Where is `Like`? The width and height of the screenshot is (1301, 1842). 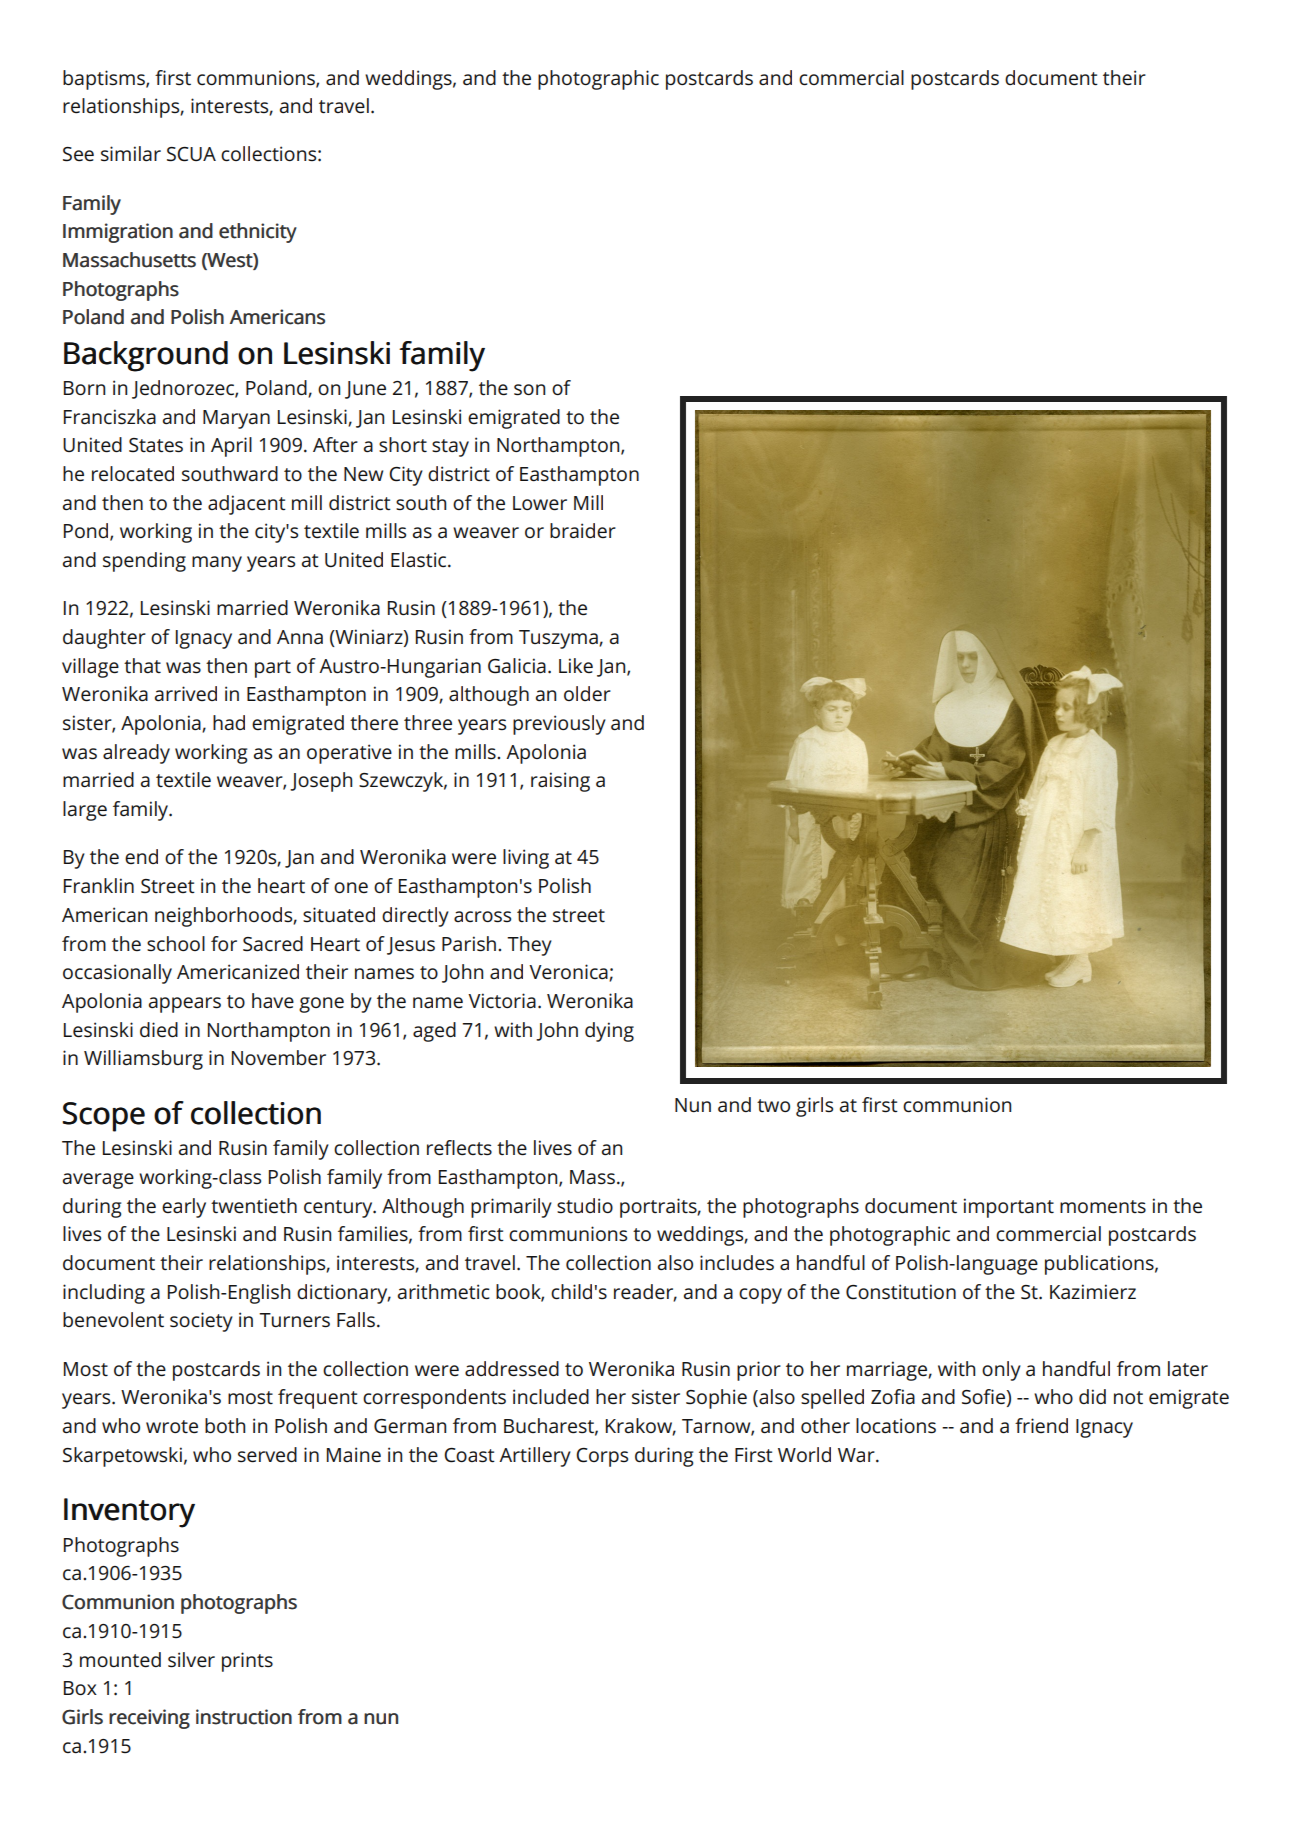 Like is located at coordinates (576, 665).
